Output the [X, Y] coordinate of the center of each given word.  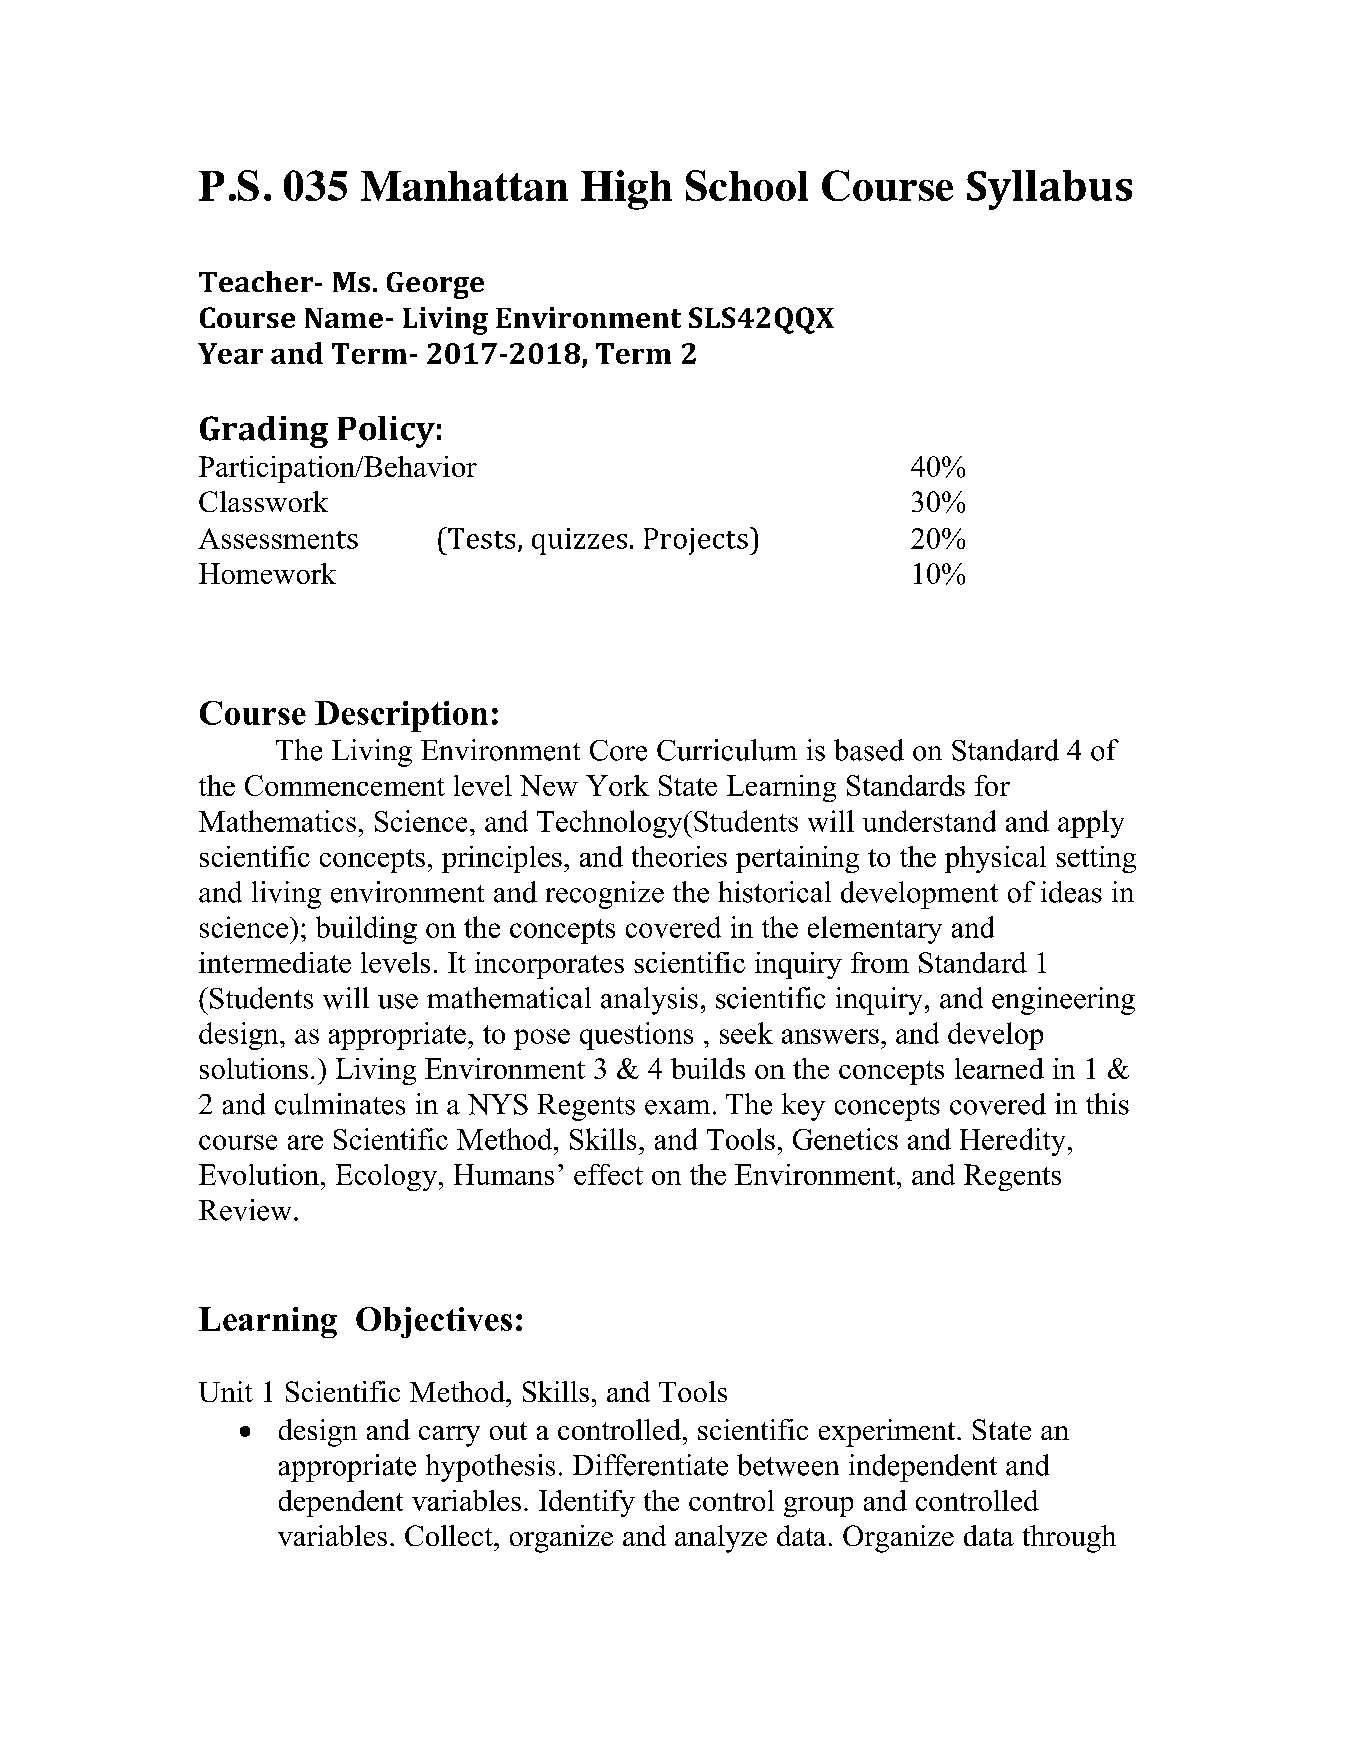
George [435, 285]
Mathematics [277, 821]
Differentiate [650, 1465]
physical [995, 859]
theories [679, 856]
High [626, 190]
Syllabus [1049, 190]
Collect [450, 1535]
